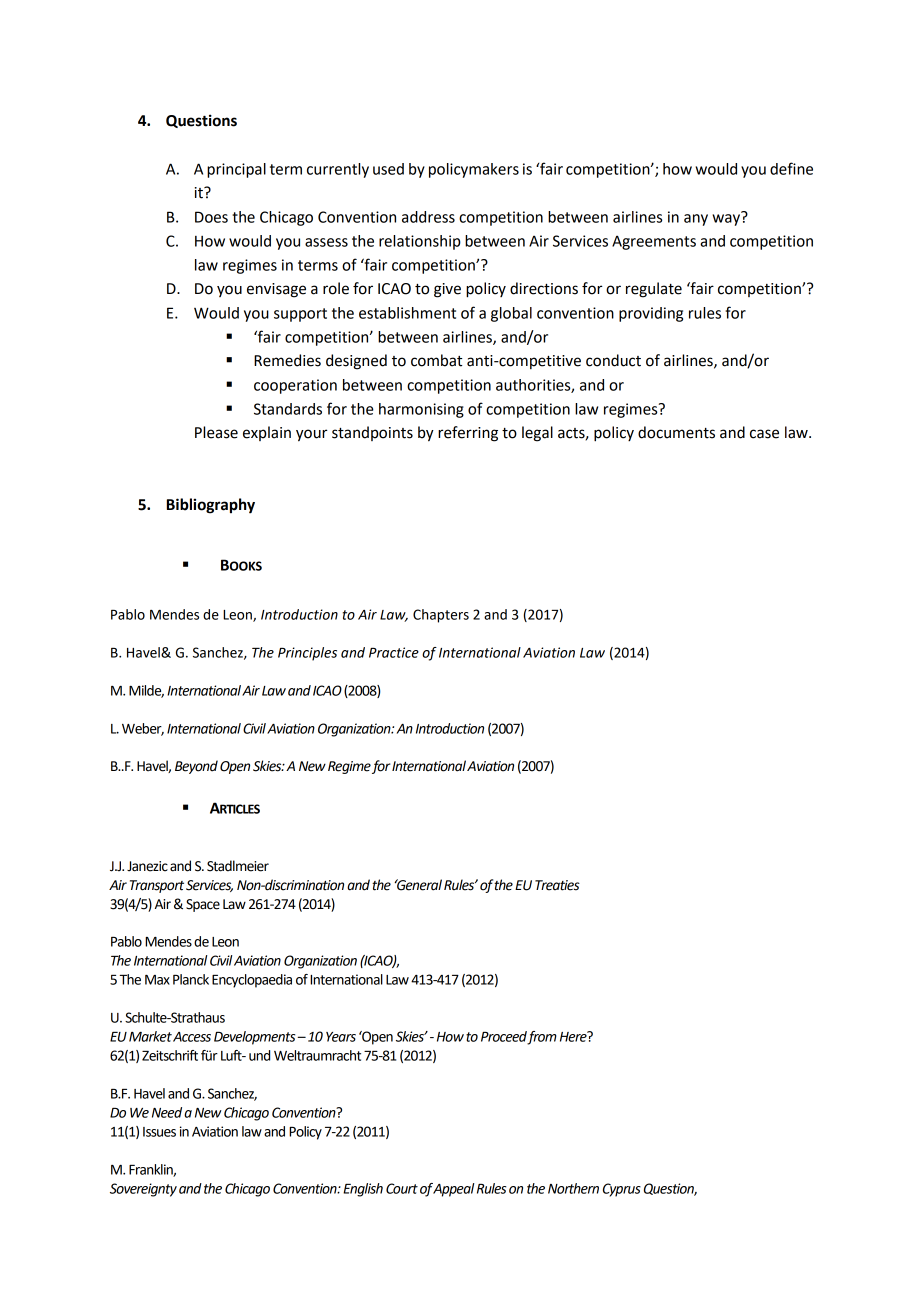  Describe the element at coordinates (676, 432) in the document. I see `documents` at that location.
